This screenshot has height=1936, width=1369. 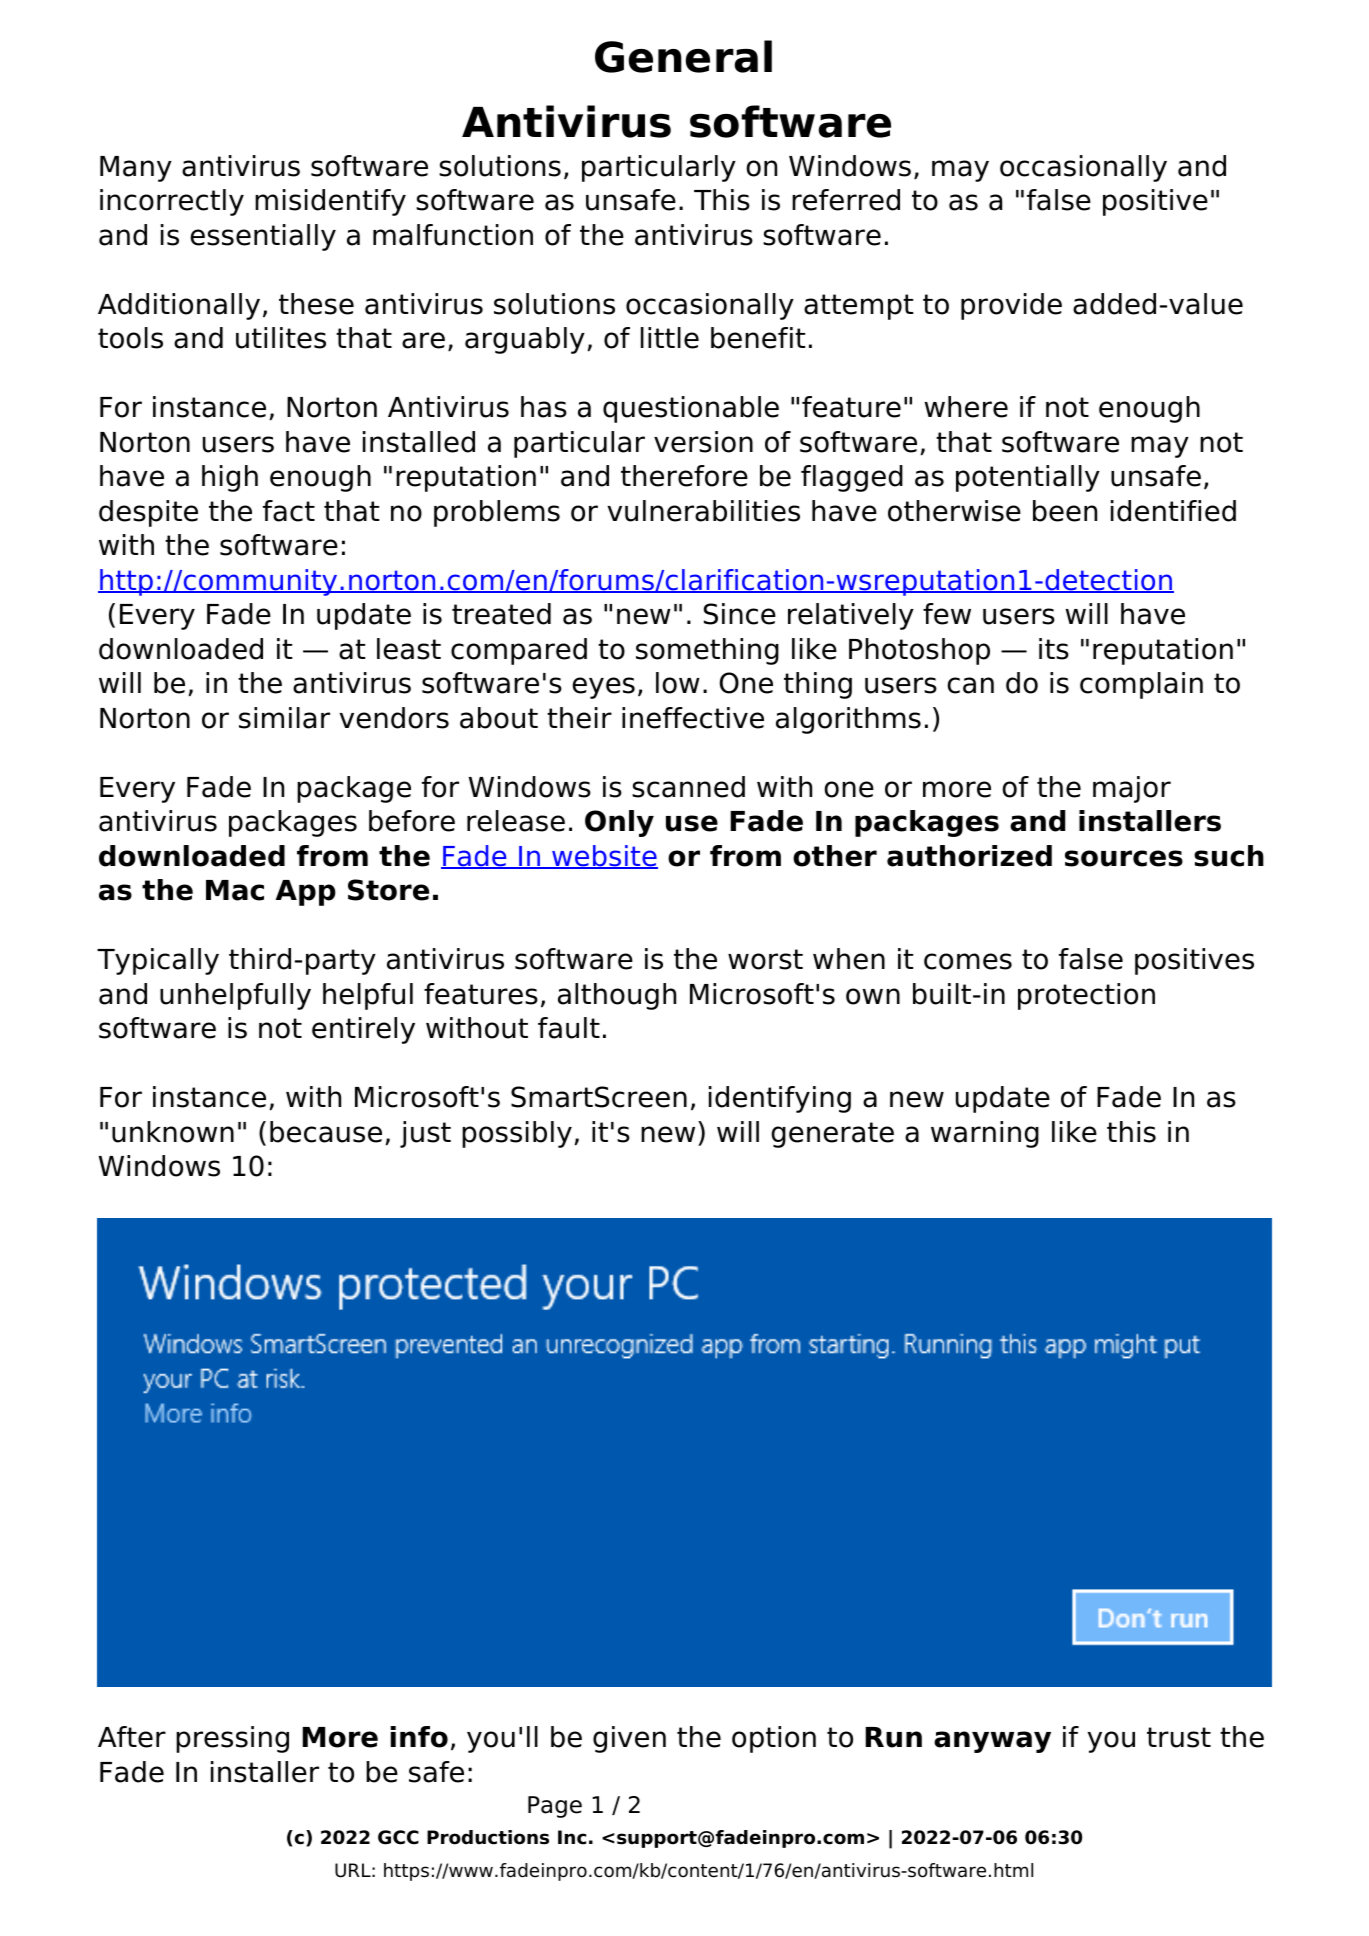 What do you see at coordinates (232, 1739) in the screenshot?
I see `pressing` at bounding box center [232, 1739].
